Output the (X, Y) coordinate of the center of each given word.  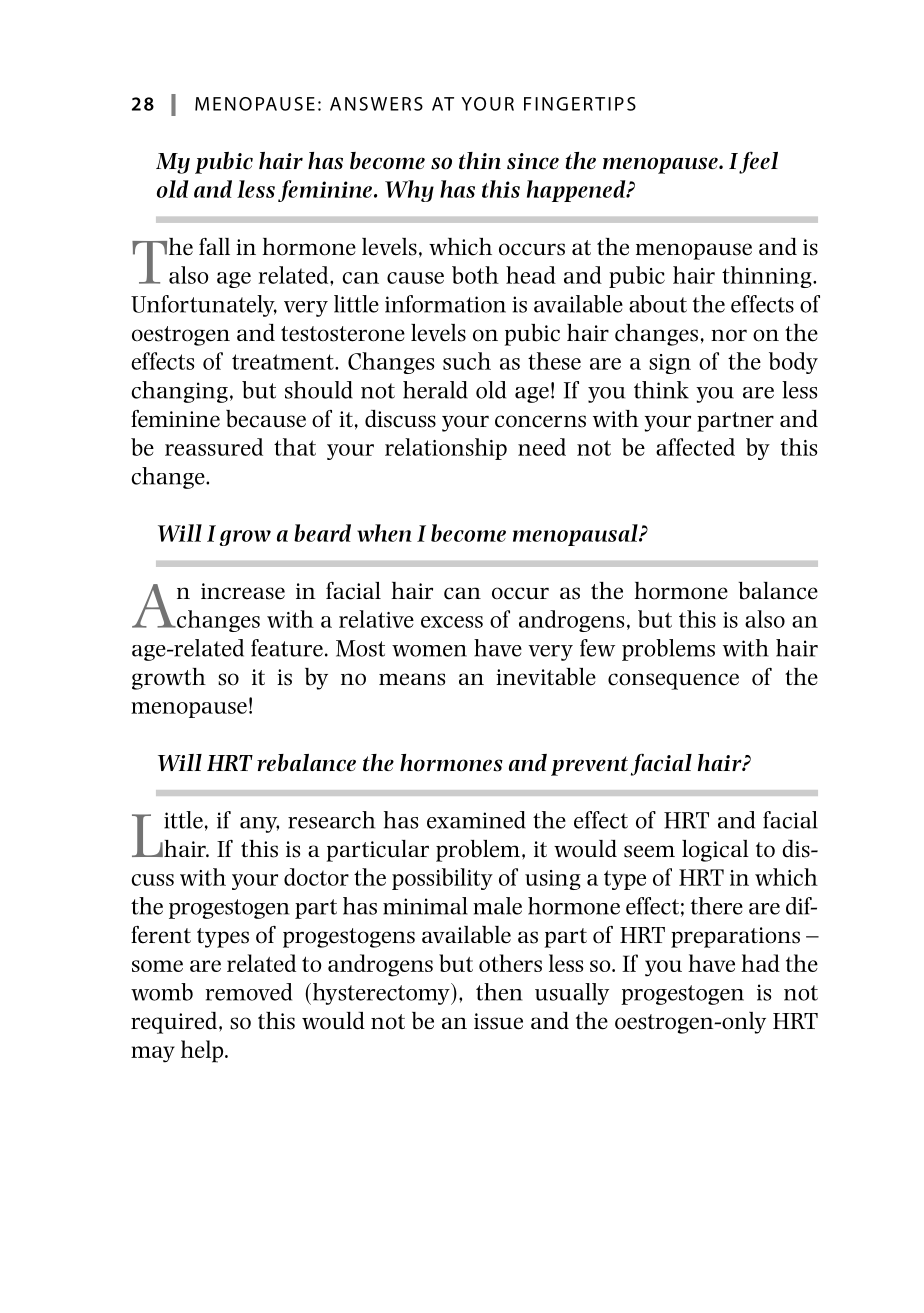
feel (758, 162)
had (760, 963)
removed (249, 992)
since (533, 161)
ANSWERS (376, 104)
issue (498, 1021)
